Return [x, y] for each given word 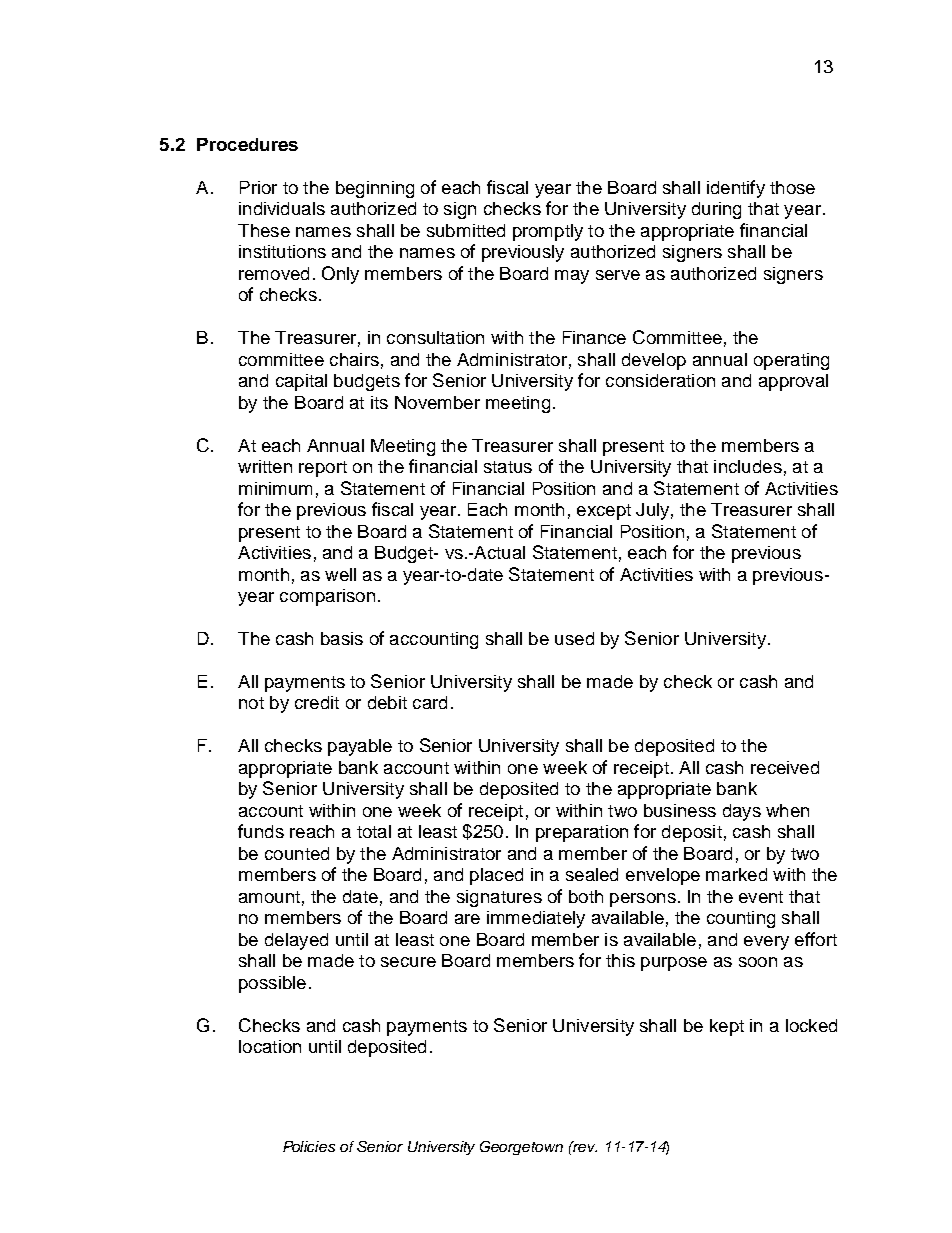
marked [736, 874]
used [574, 638]
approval [793, 382]
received [785, 767]
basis [342, 638]
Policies [309, 1146]
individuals [282, 208]
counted [297, 853]
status [508, 467]
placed [496, 876]
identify [736, 189]
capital [301, 382]
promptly [548, 232]
